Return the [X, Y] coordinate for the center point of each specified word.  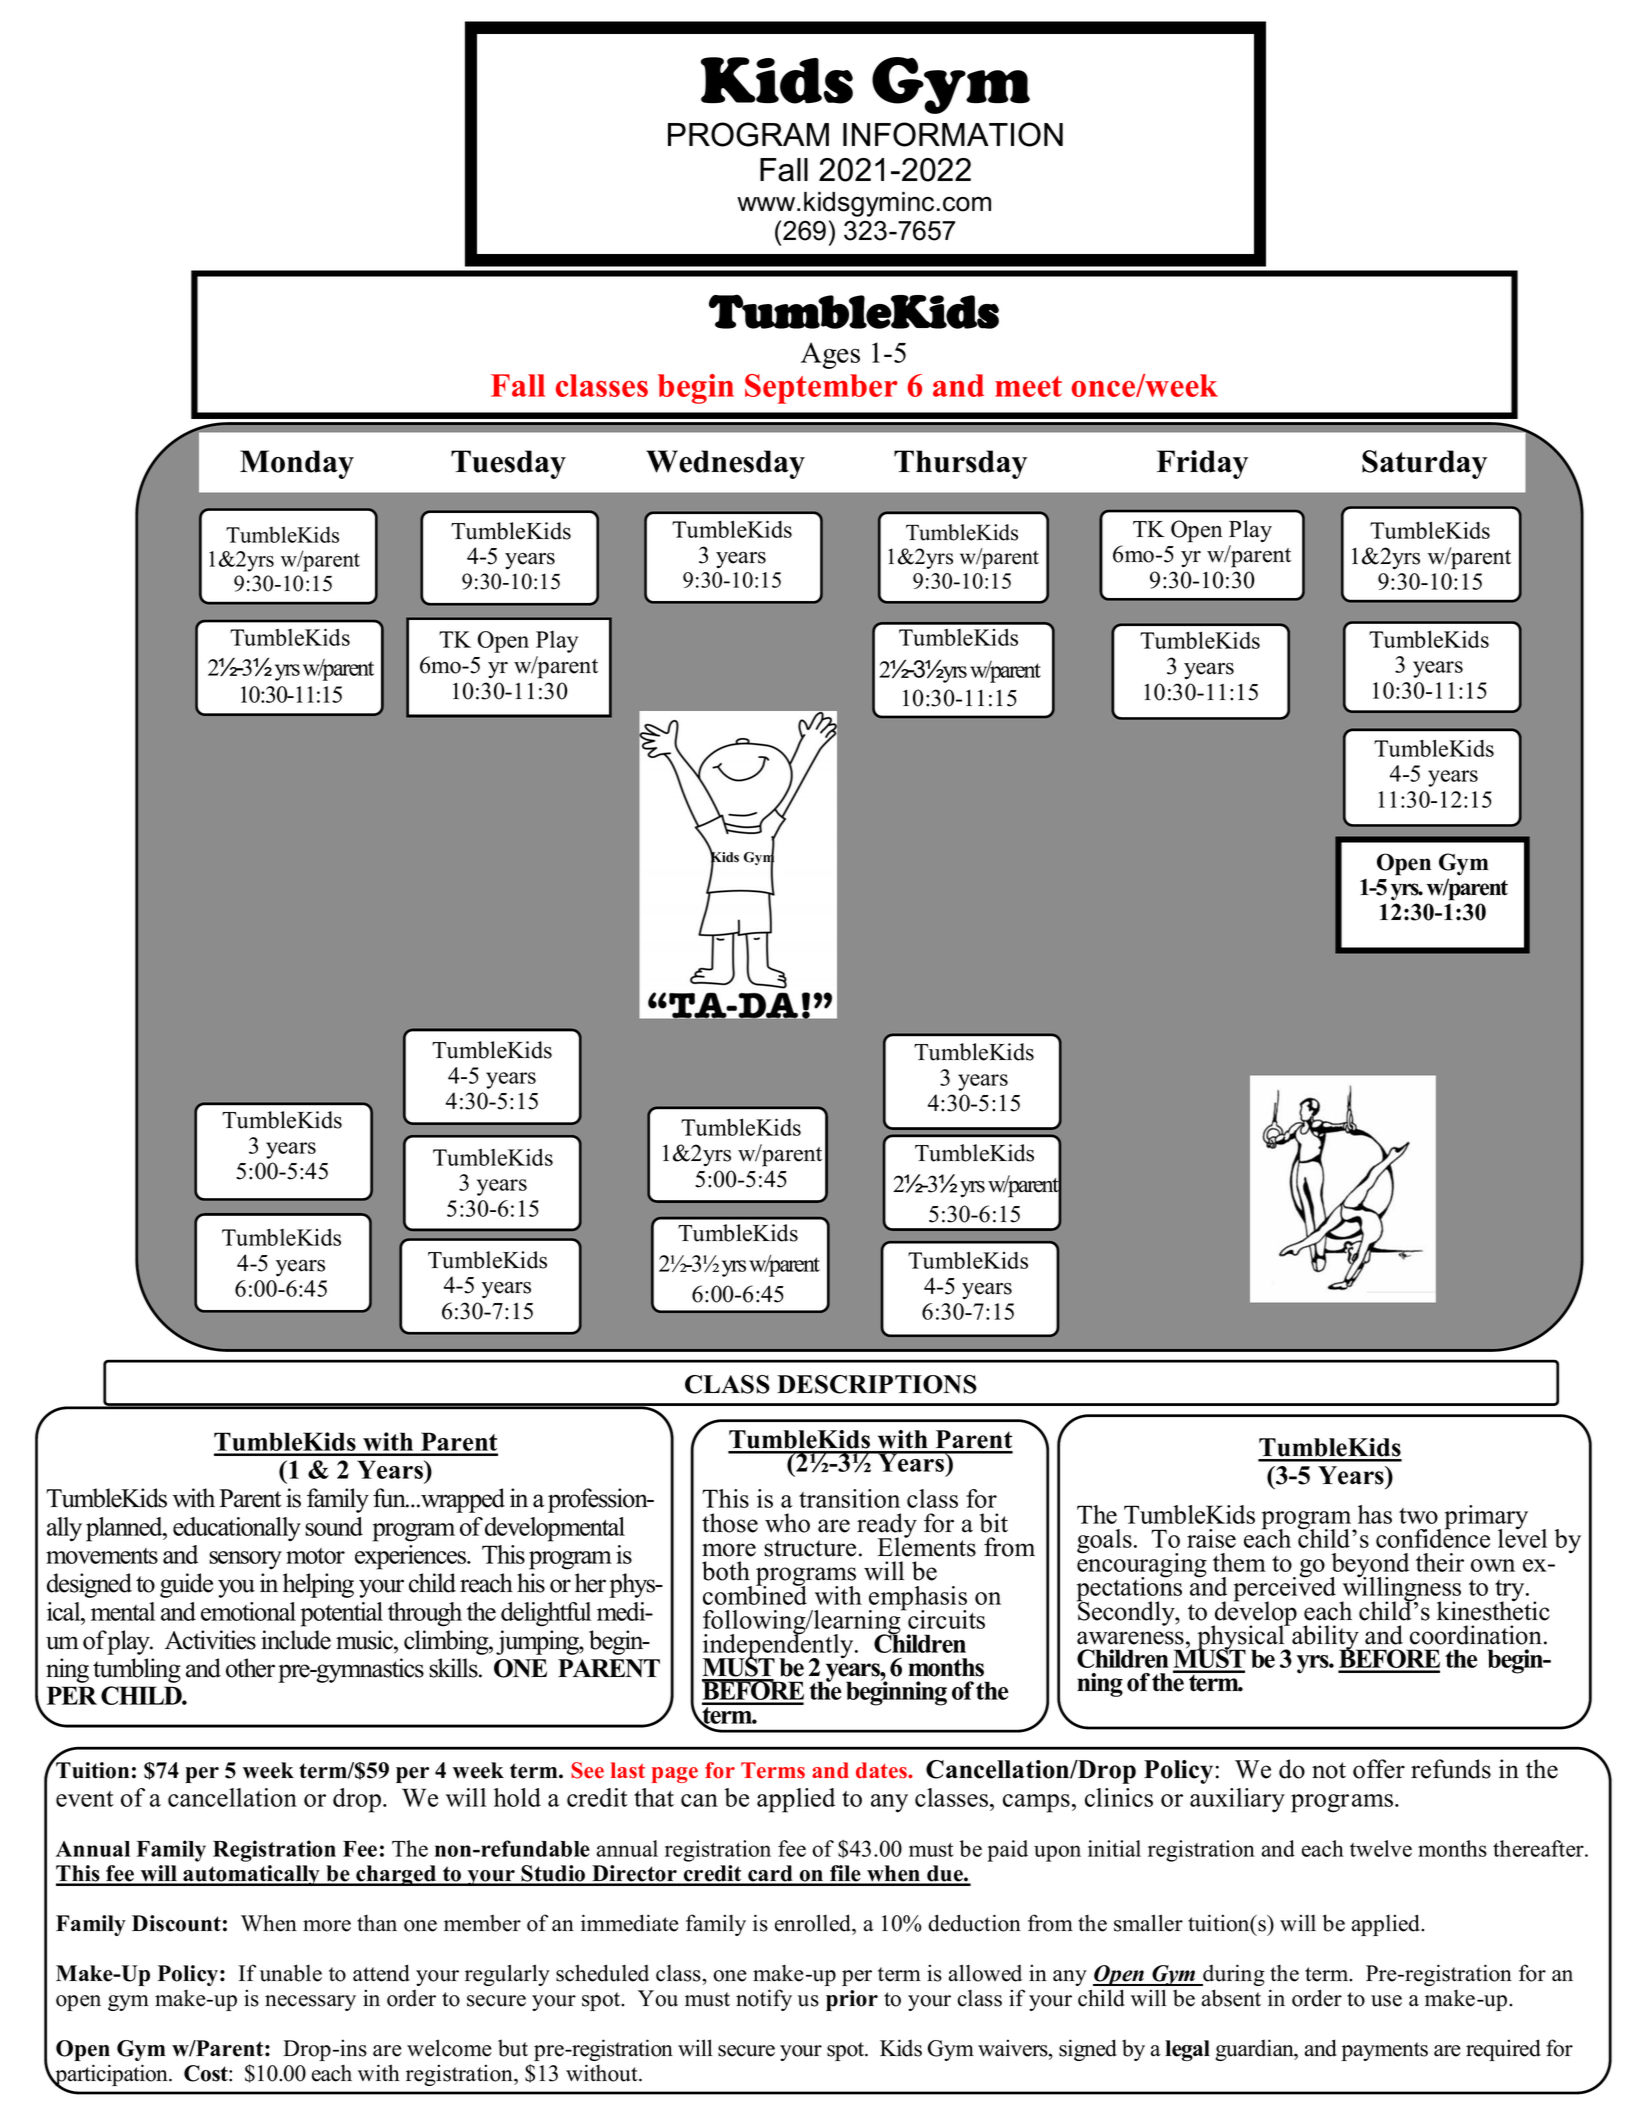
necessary [310, 2003]
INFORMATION [953, 134]
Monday [297, 464]
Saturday [1424, 464]
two [1418, 1516]
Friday [1202, 464]
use [1386, 2001]
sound [334, 1526]
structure [810, 1548]
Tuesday [508, 464]
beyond [1369, 1566]
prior [852, 2000]
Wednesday [725, 464]
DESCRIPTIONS [877, 1384]
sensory [245, 1560]
